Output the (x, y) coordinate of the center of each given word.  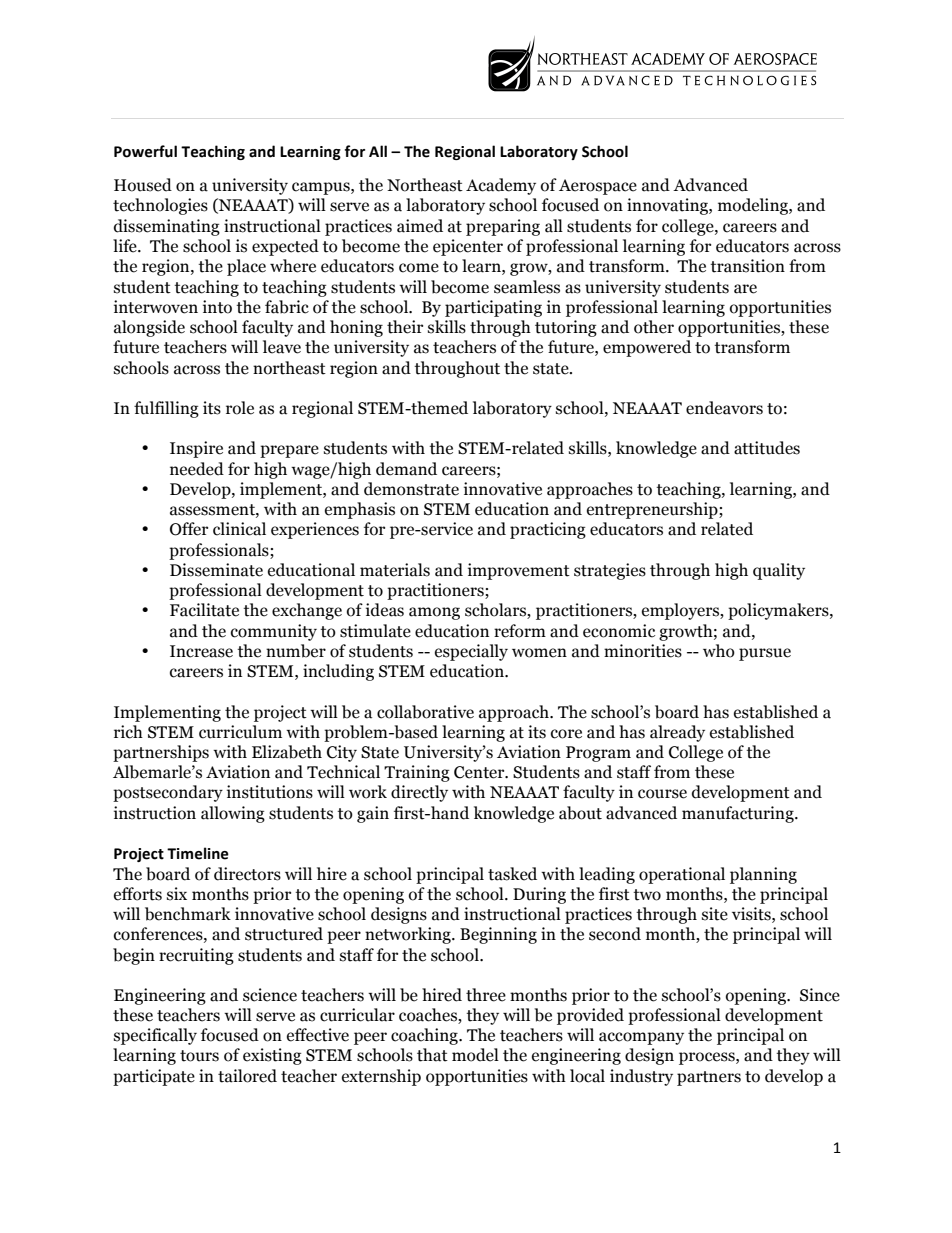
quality (779, 571)
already (677, 733)
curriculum (240, 732)
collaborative (425, 712)
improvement (519, 571)
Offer (189, 529)
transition (747, 266)
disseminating (167, 227)
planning (763, 875)
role (240, 408)
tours (199, 1056)
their (405, 327)
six (177, 894)
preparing (503, 227)
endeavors (724, 408)
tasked (512, 874)
